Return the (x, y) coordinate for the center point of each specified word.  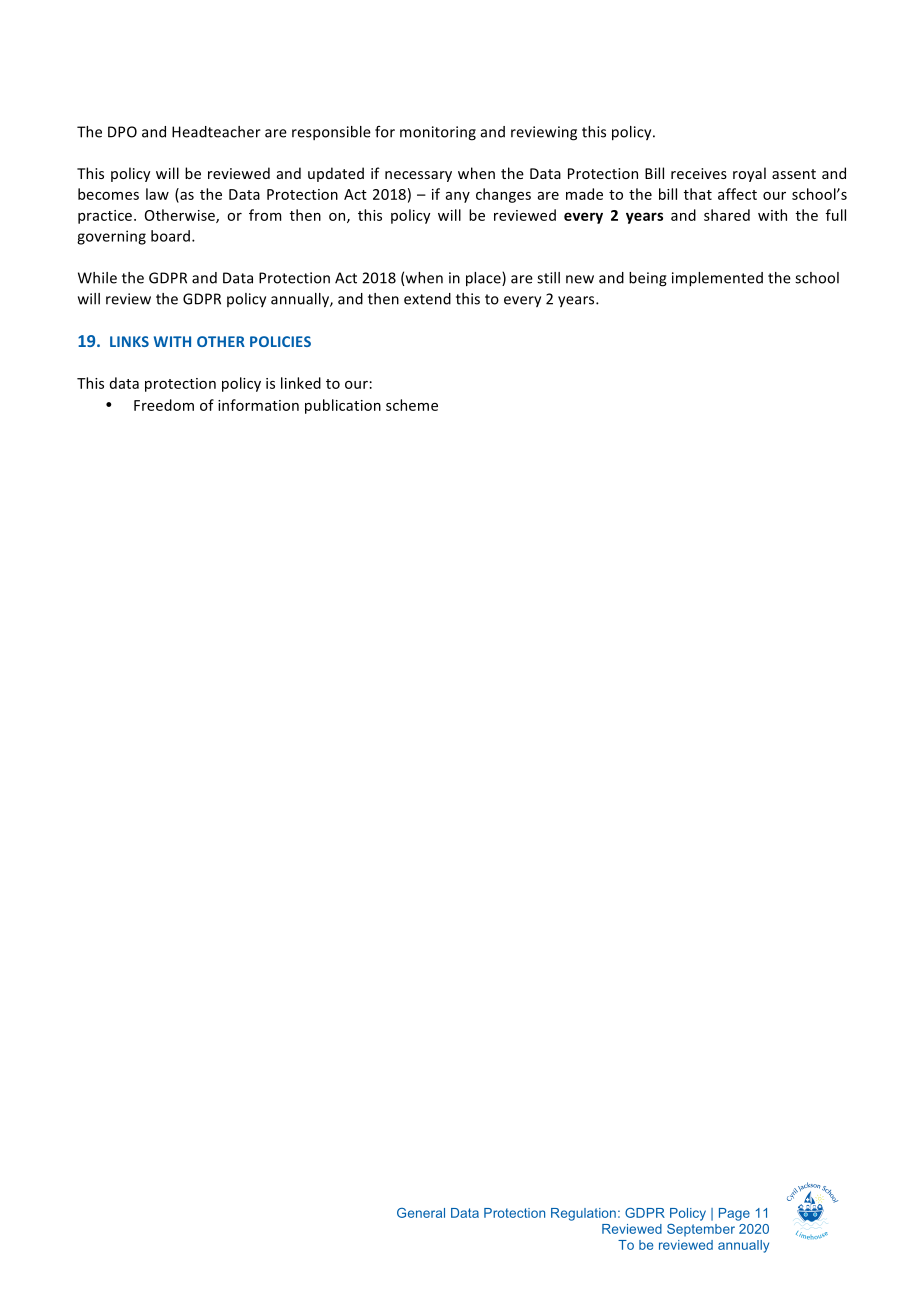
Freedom (164, 405)
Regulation (583, 1214)
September (701, 1230)
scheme (412, 405)
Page (734, 1214)
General (421, 1213)
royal (749, 174)
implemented (717, 279)
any (458, 197)
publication (343, 406)
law (157, 194)
